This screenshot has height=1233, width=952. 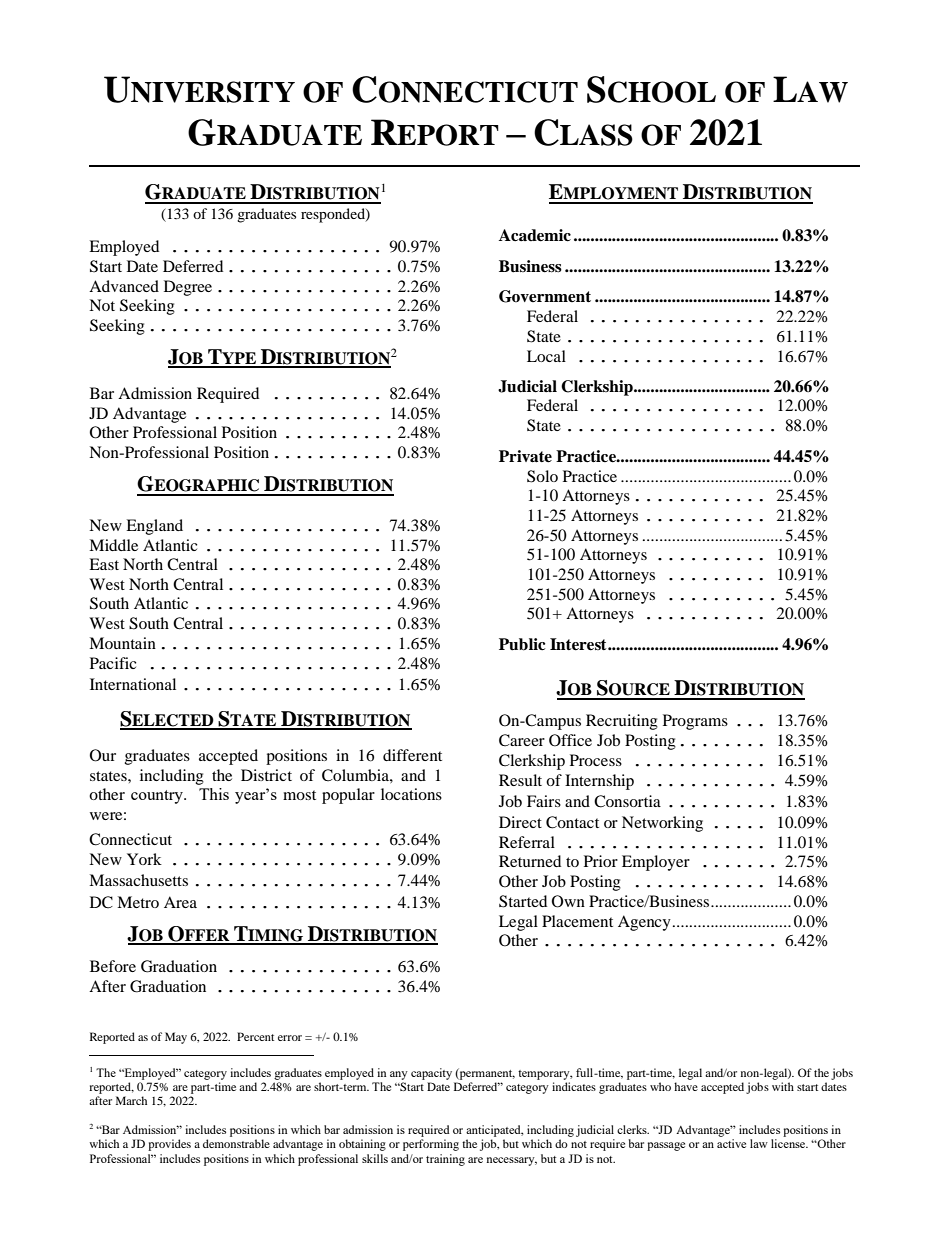 I want to click on provides, so click(x=169, y=1145).
